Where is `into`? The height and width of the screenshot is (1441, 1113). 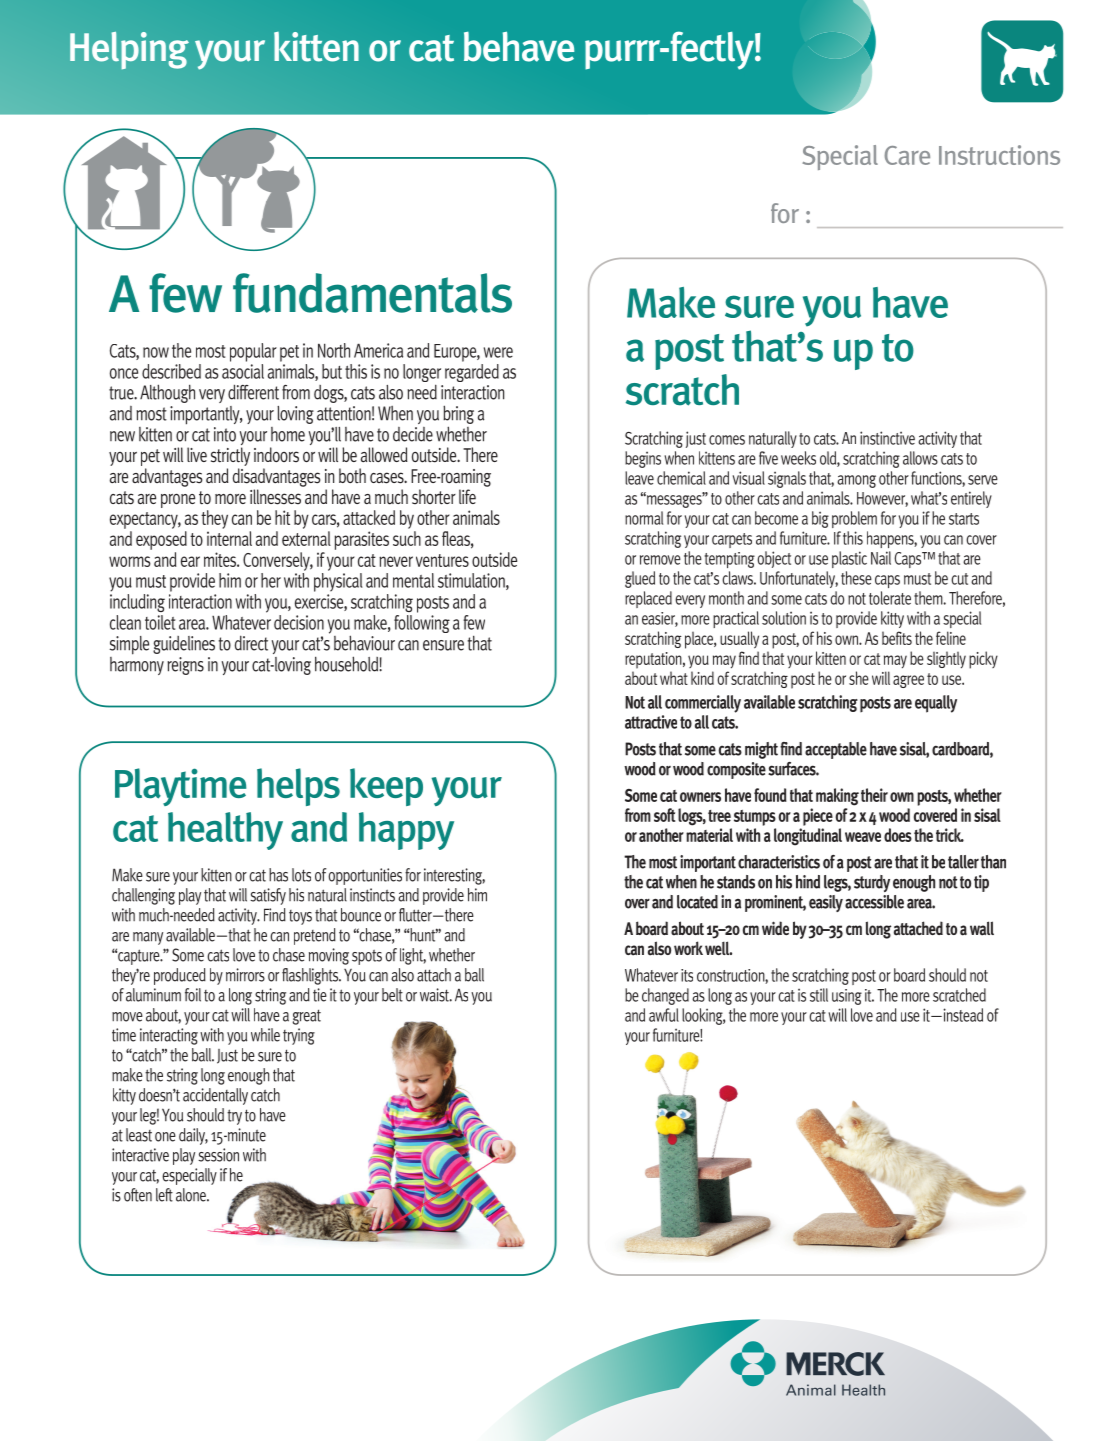 into is located at coordinates (225, 434).
